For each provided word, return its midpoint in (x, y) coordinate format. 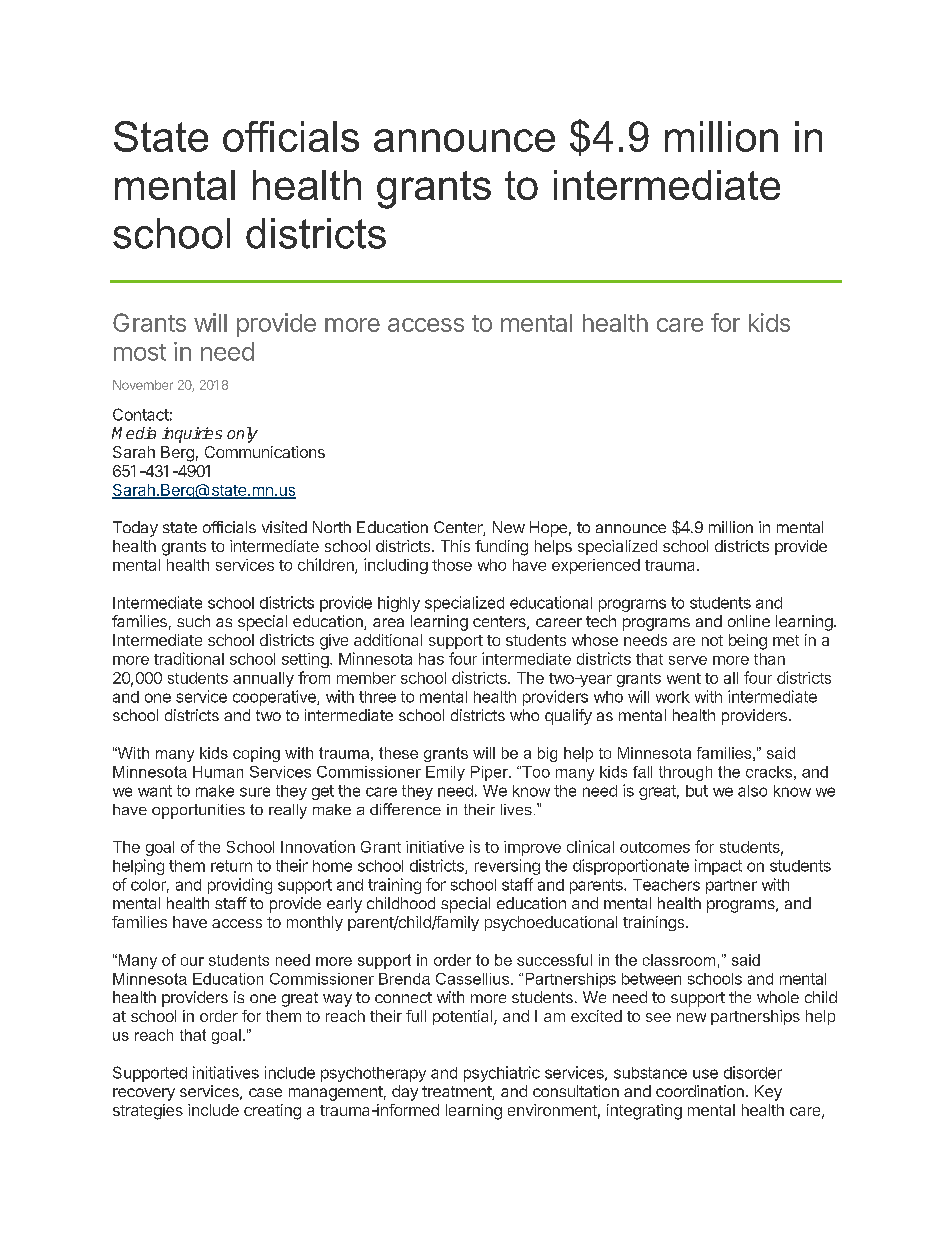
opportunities (198, 811)
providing (240, 886)
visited (284, 527)
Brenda (404, 979)
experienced (596, 566)
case (265, 1092)
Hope (548, 529)
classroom (679, 960)
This (455, 546)
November (143, 385)
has (431, 659)
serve (688, 660)
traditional (189, 658)
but (697, 791)
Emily (445, 773)
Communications (265, 452)
